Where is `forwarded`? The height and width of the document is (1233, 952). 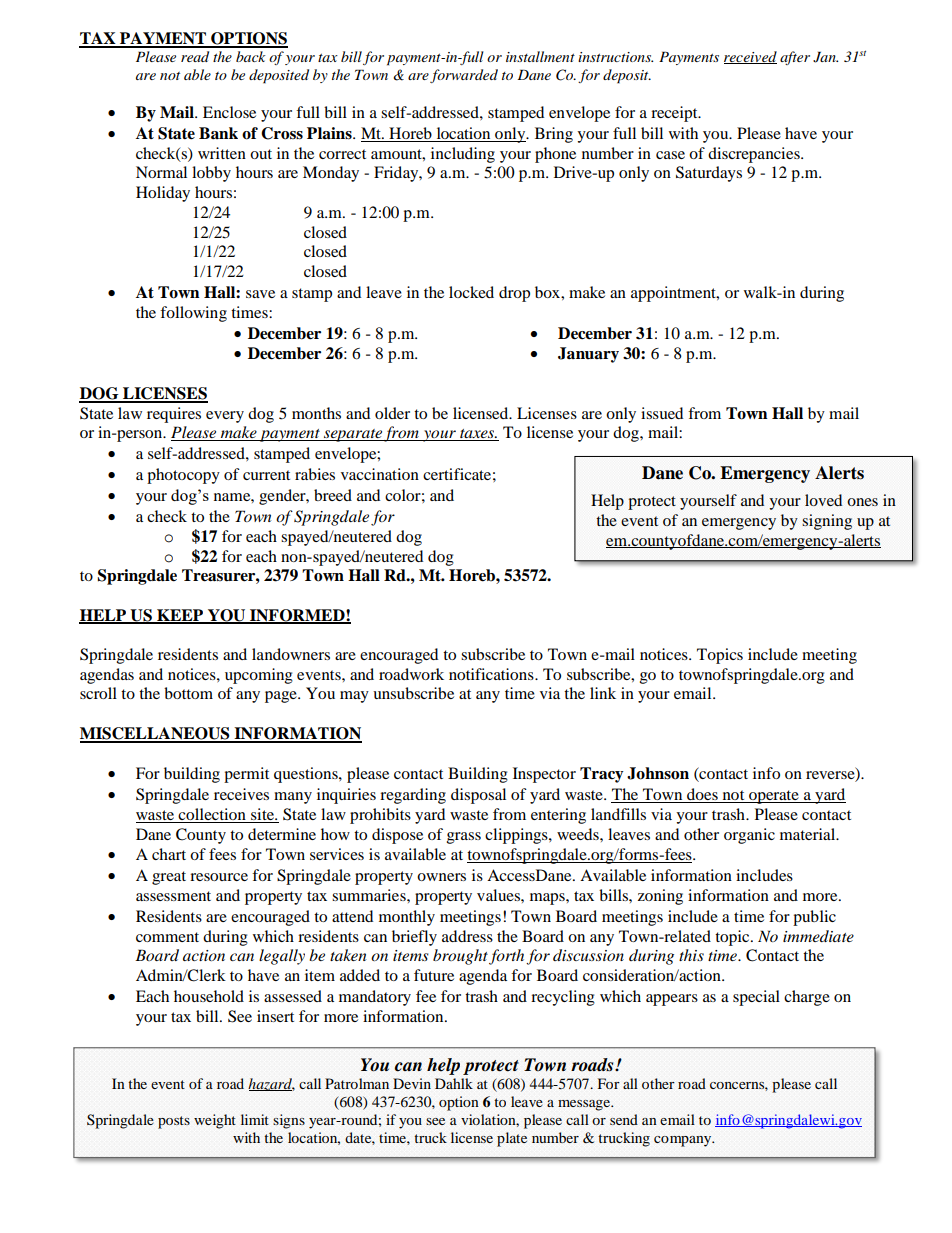 forwarded is located at coordinates (464, 76).
